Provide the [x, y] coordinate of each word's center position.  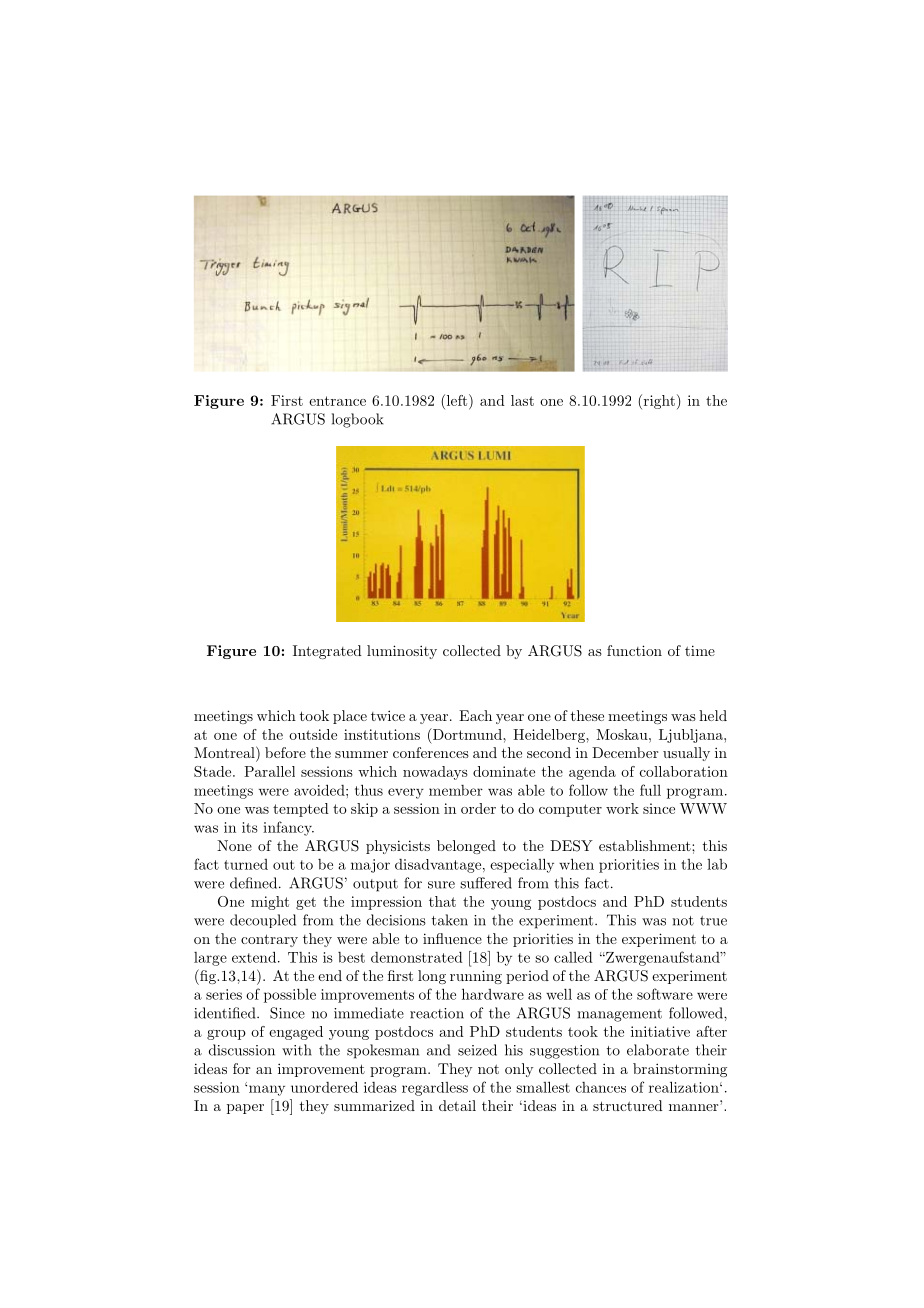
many [267, 1090]
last [522, 400]
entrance [337, 401]
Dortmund [467, 735]
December [625, 752]
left [457, 400]
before [285, 752]
